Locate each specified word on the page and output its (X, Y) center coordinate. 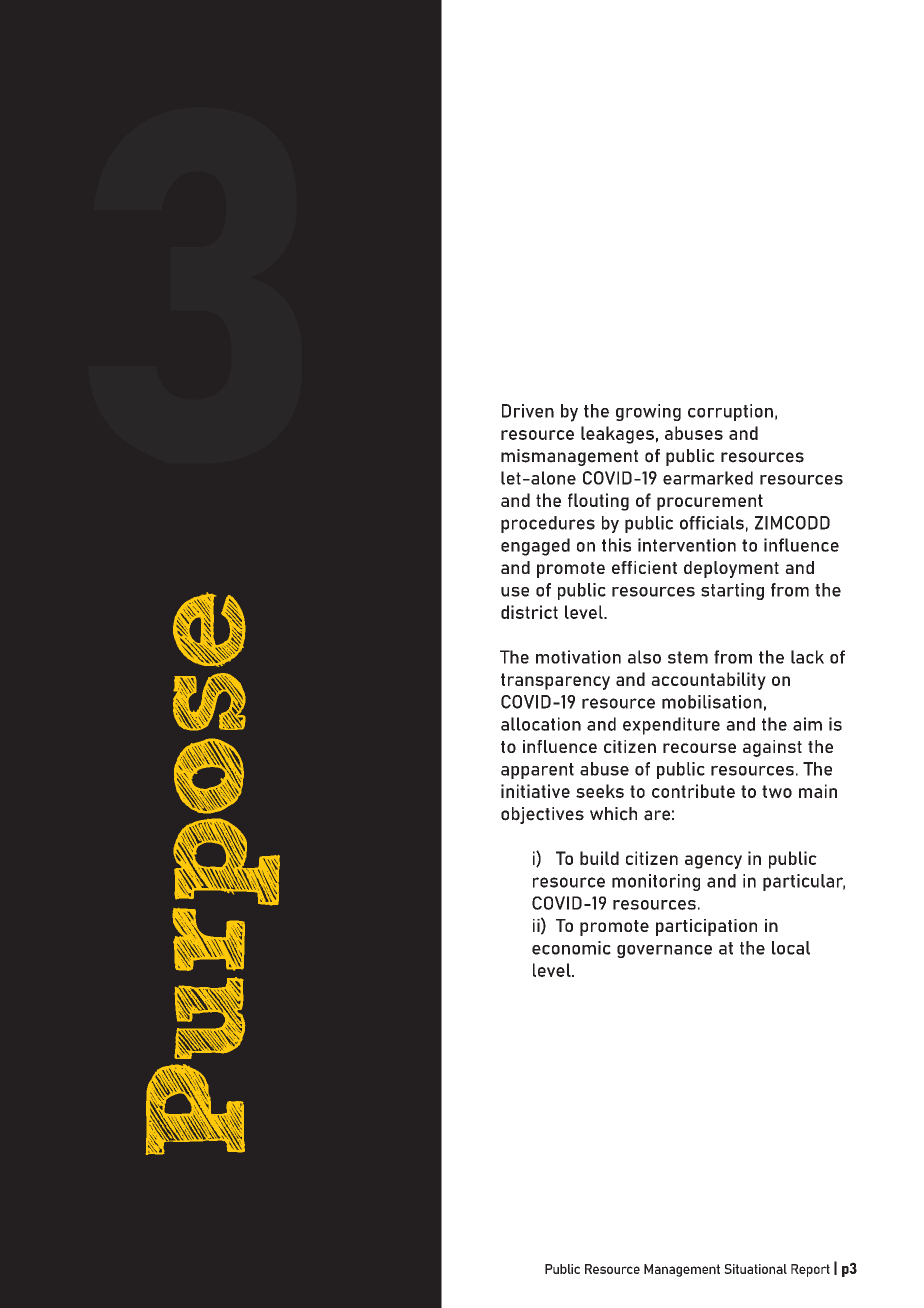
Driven (528, 411)
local (791, 948)
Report (810, 1270)
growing (648, 412)
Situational (755, 1269)
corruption (730, 412)
